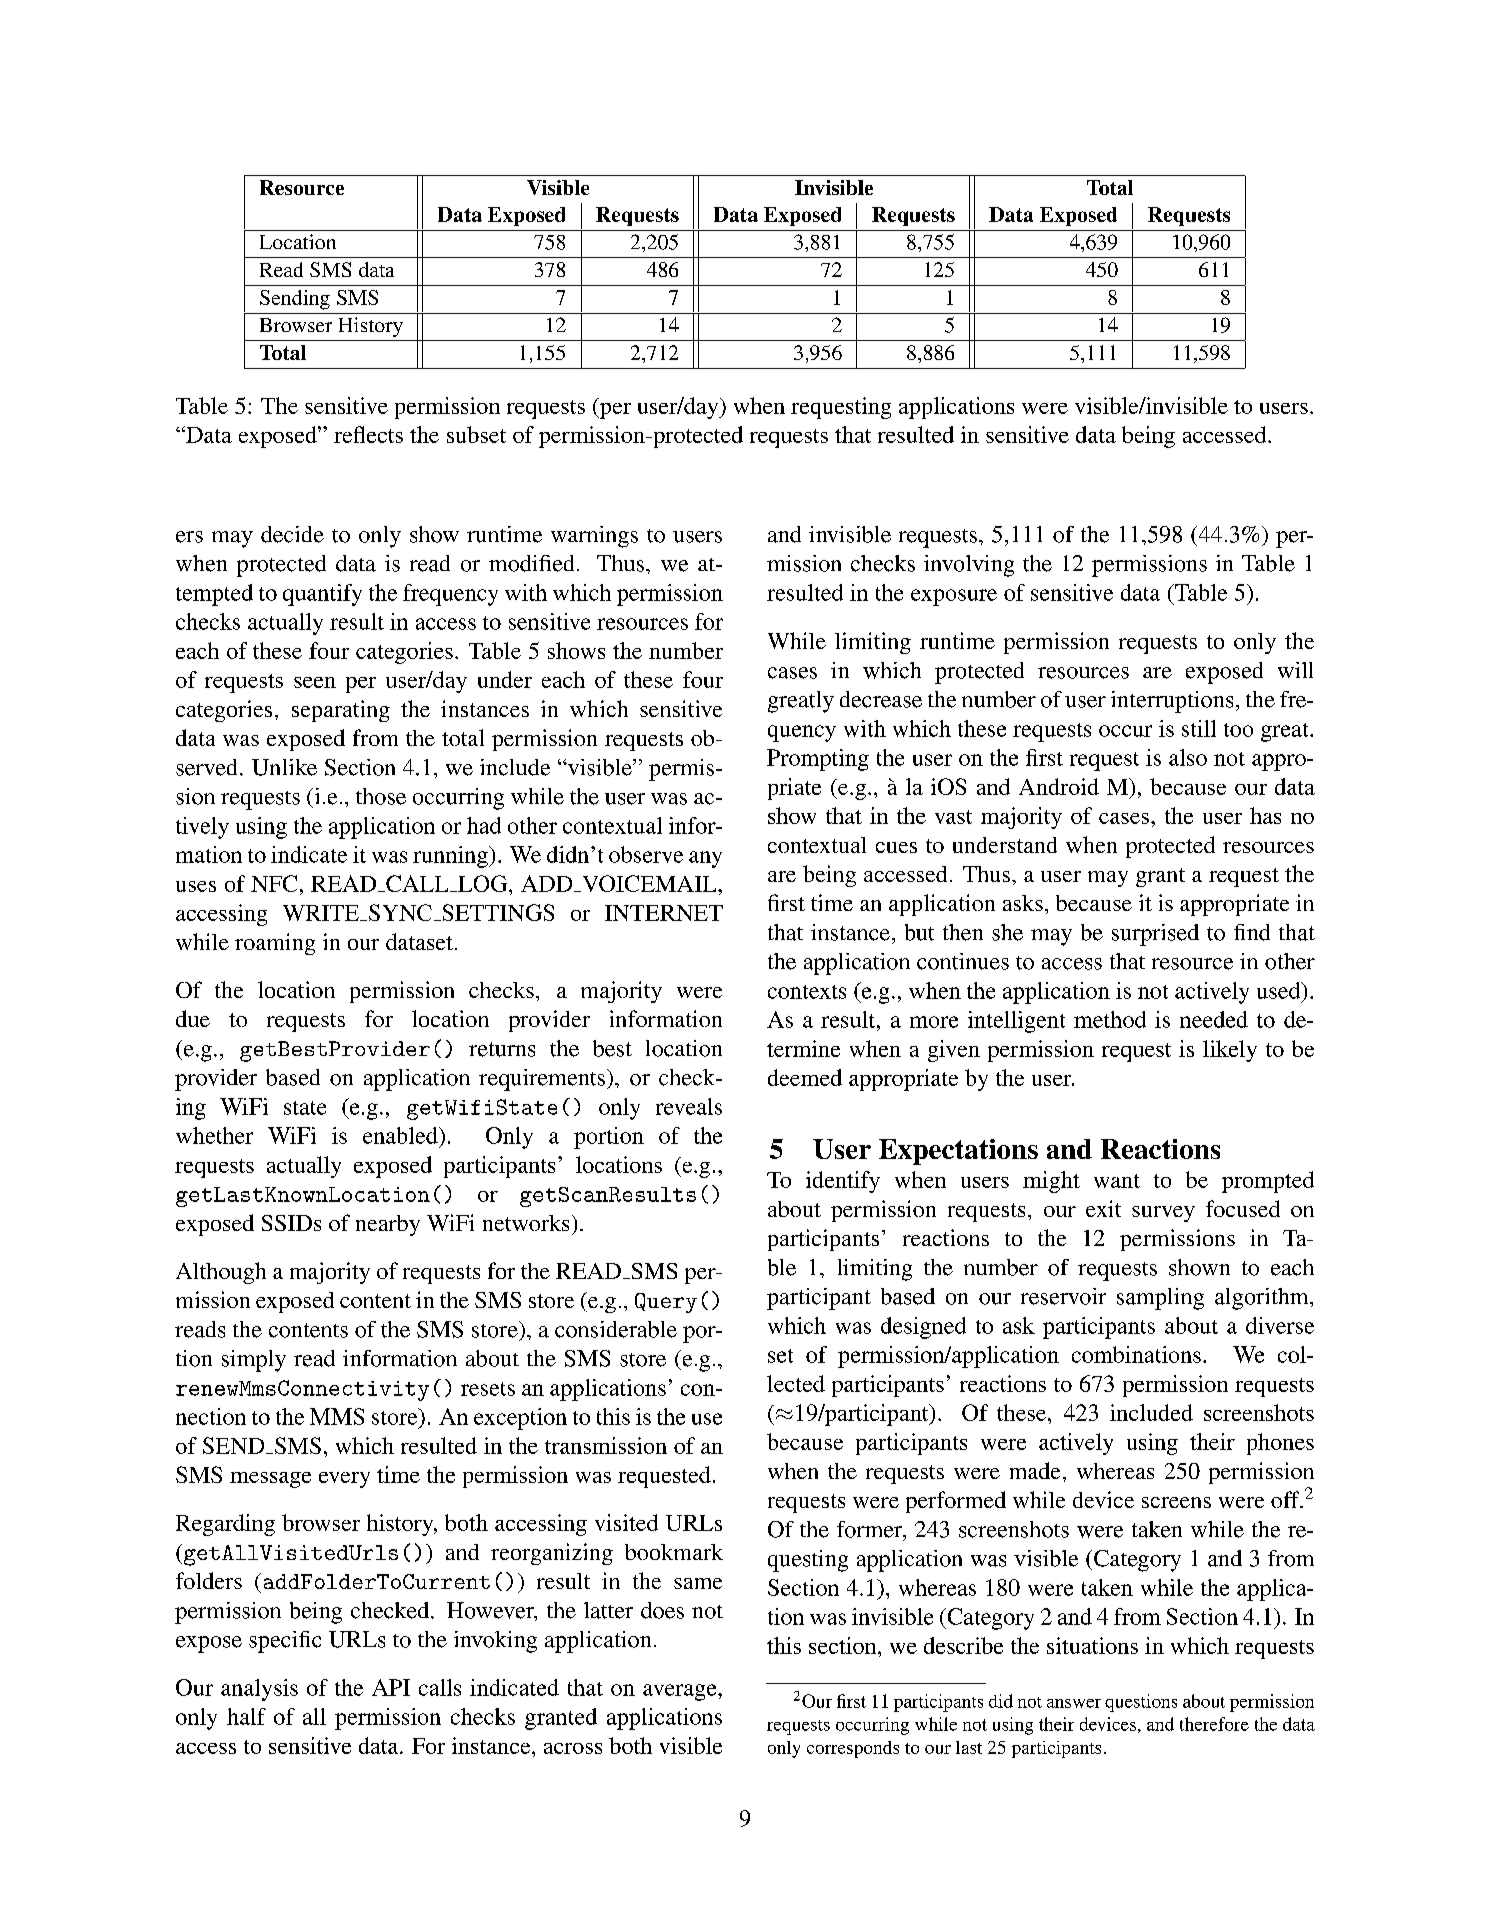  Describe the element at coordinates (1160, 1299) in the document. I see `sampling` at that location.
